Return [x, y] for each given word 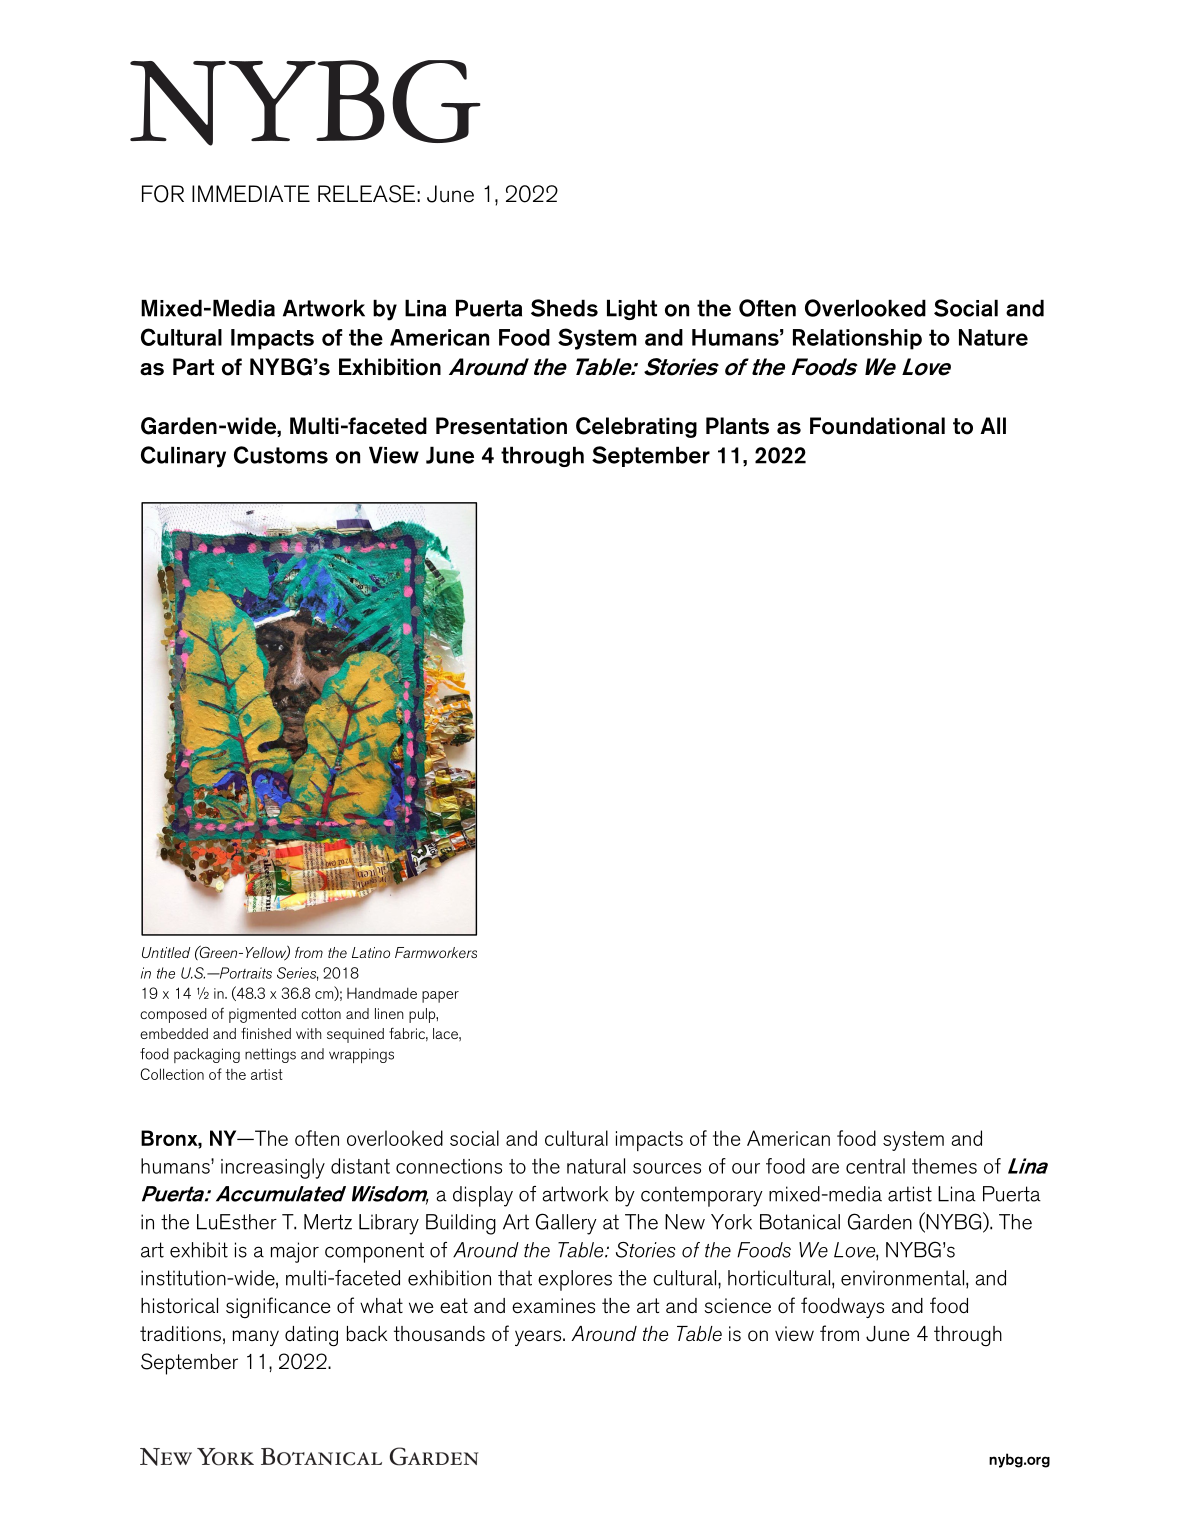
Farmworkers [436, 952]
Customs [281, 455]
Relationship [857, 339]
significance [278, 1308]
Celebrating [636, 427]
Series [297, 974]
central [875, 1166]
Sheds [564, 308]
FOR [163, 194]
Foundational [877, 426]
